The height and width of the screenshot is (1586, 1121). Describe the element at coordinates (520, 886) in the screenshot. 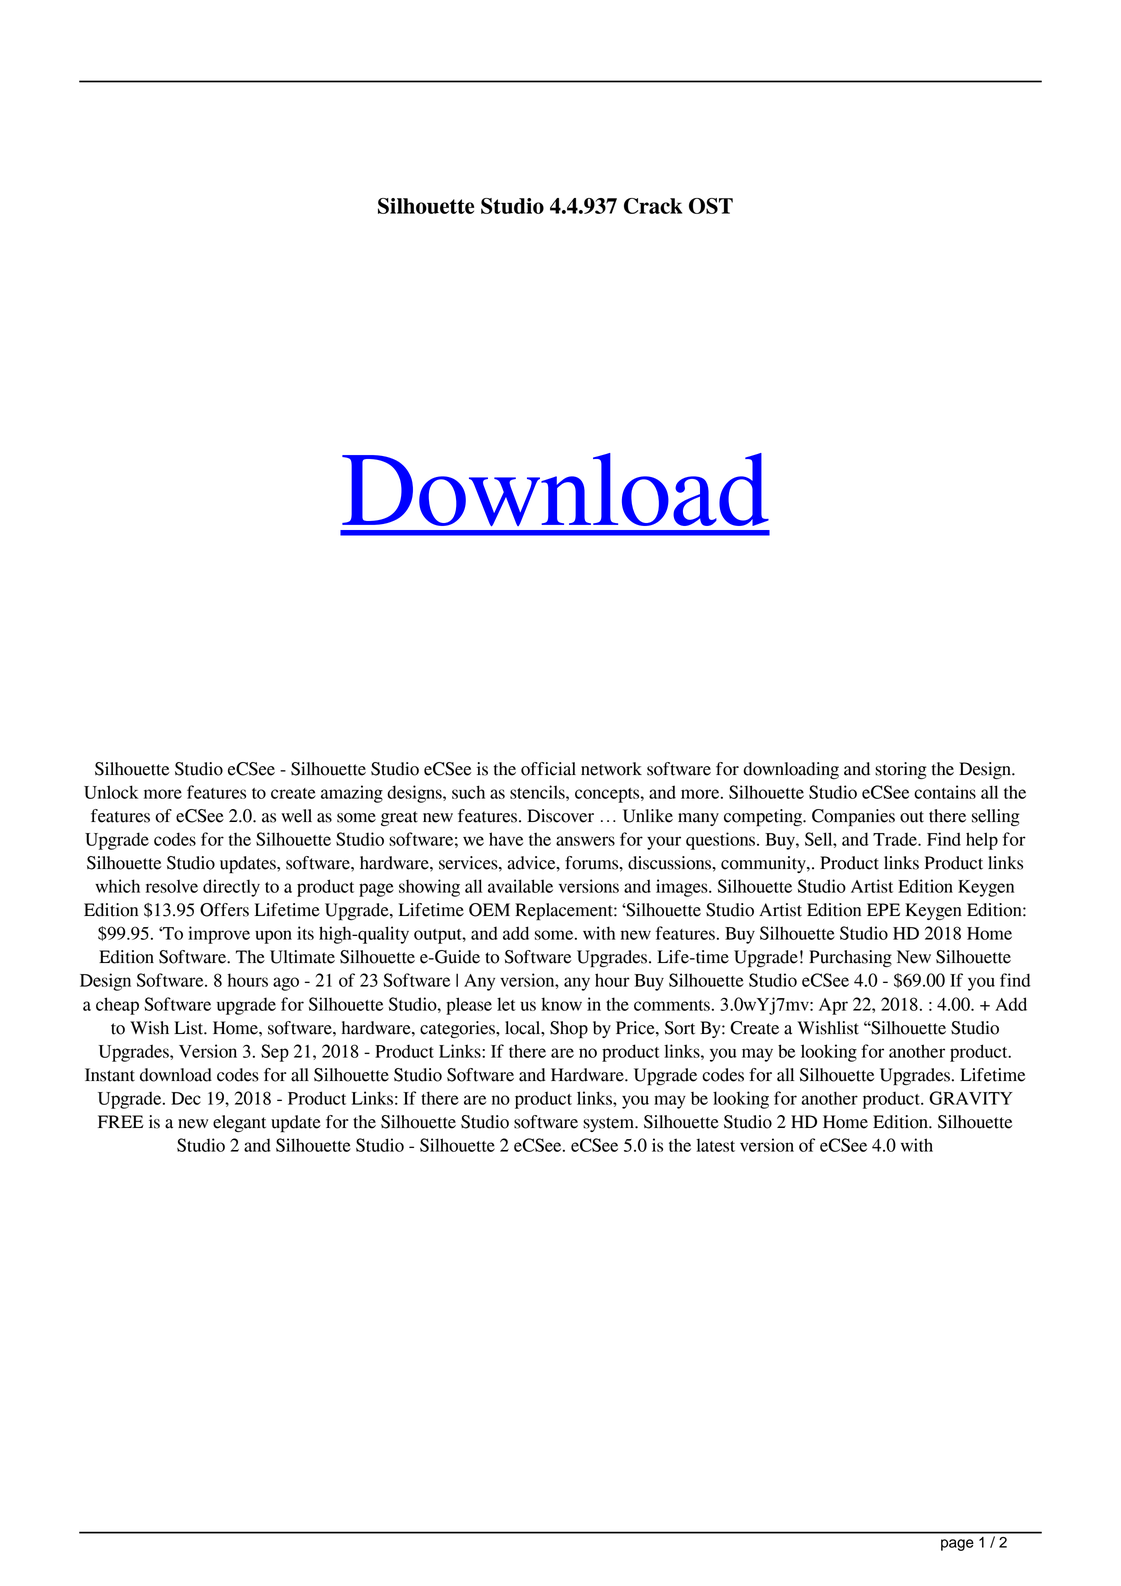

I see `available` at that location.
